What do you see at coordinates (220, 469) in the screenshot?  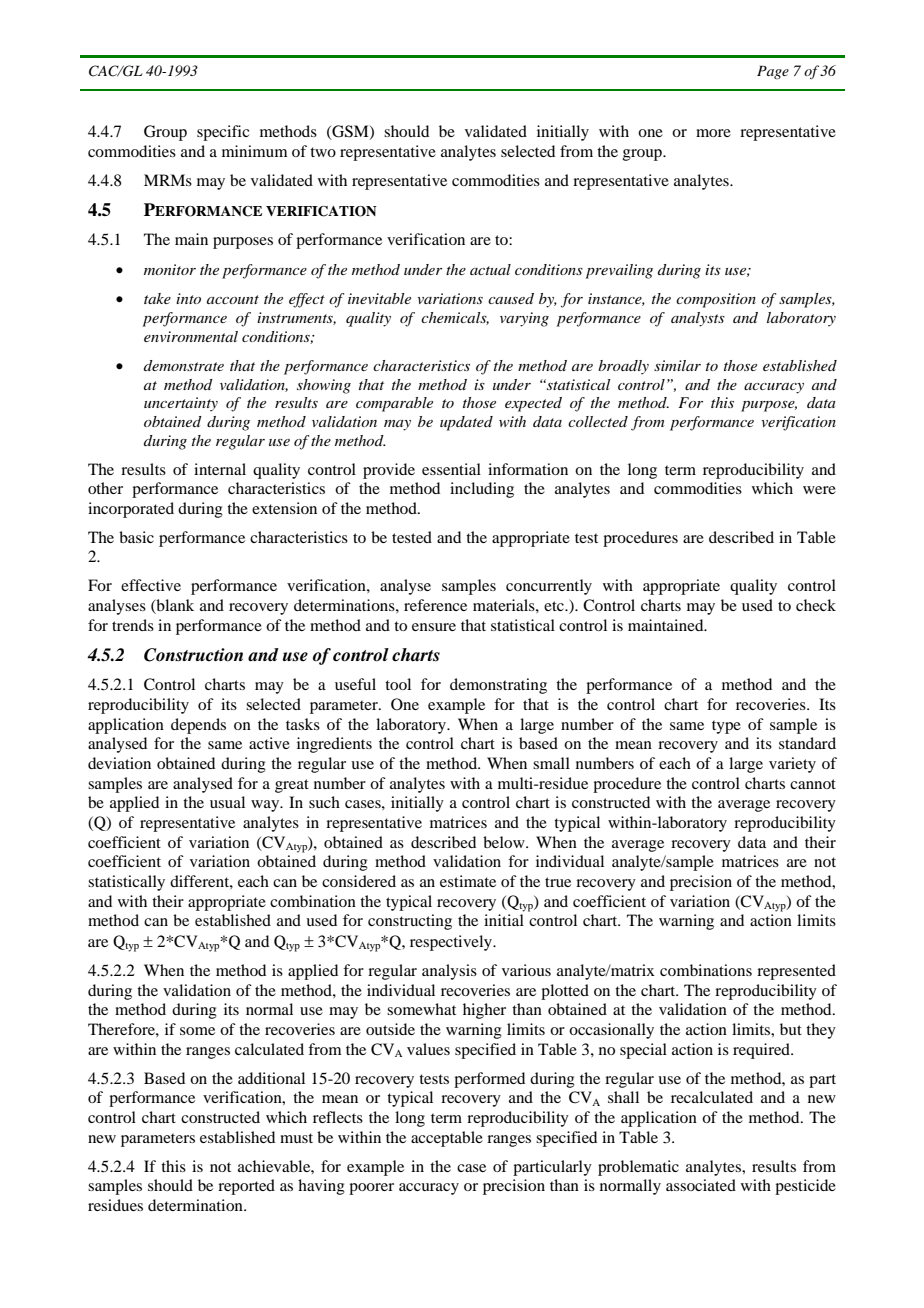 I see `internal` at bounding box center [220, 469].
